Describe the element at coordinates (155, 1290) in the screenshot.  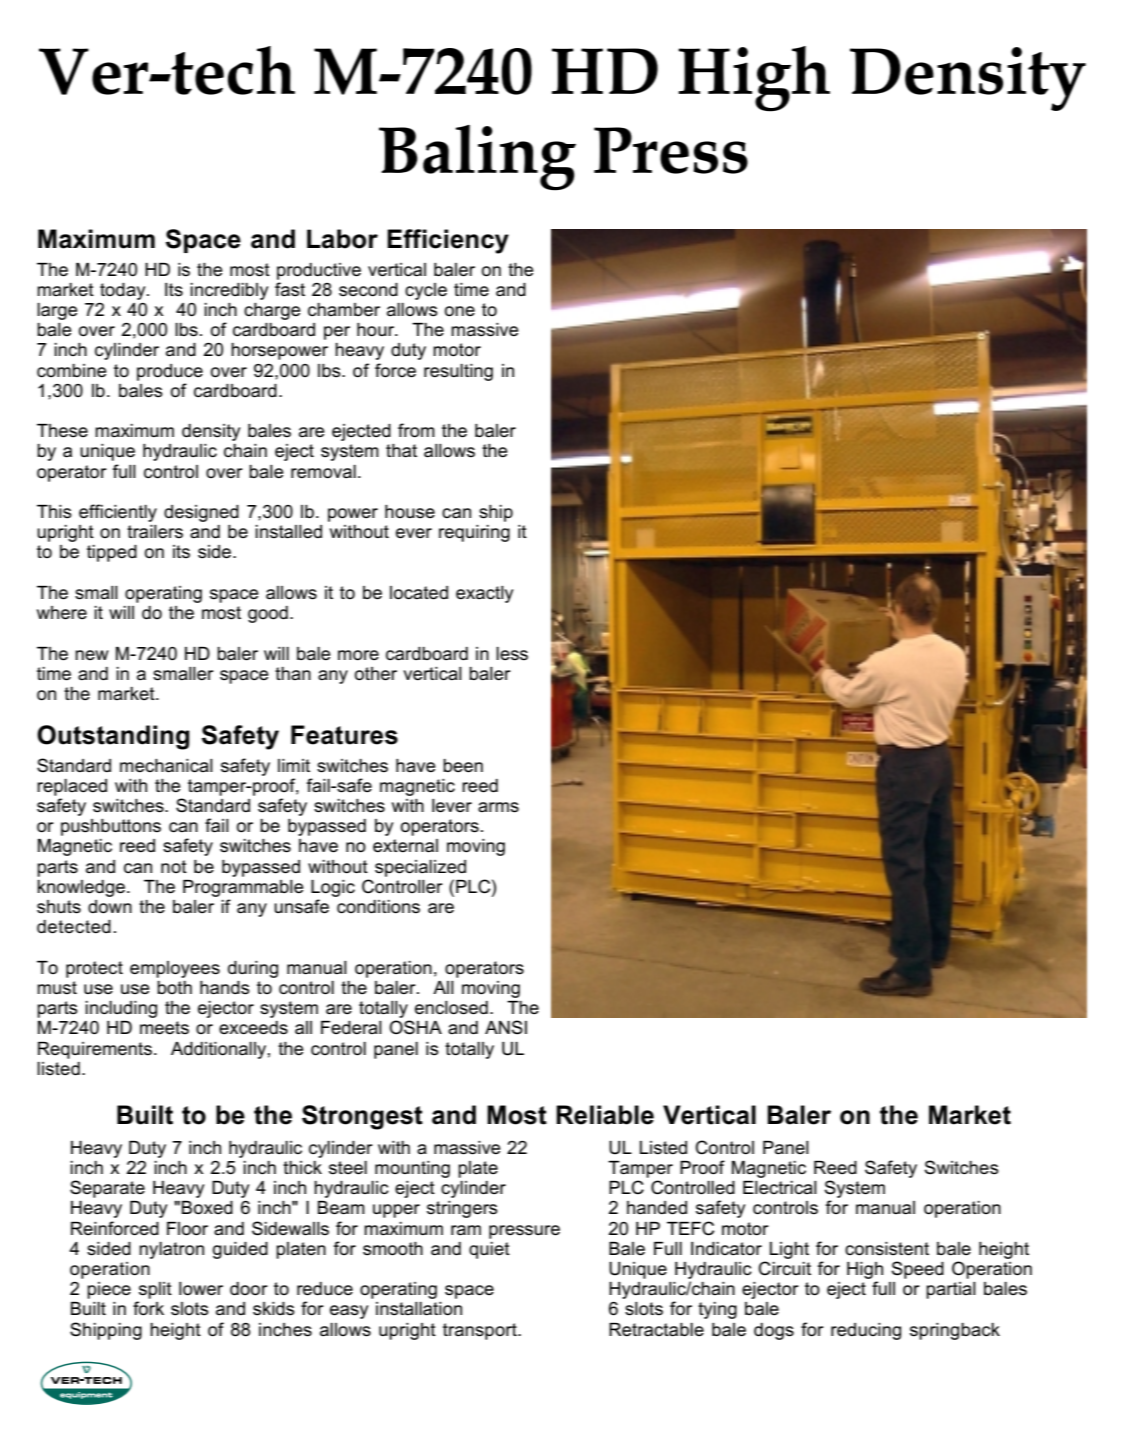
I see `split` at that location.
